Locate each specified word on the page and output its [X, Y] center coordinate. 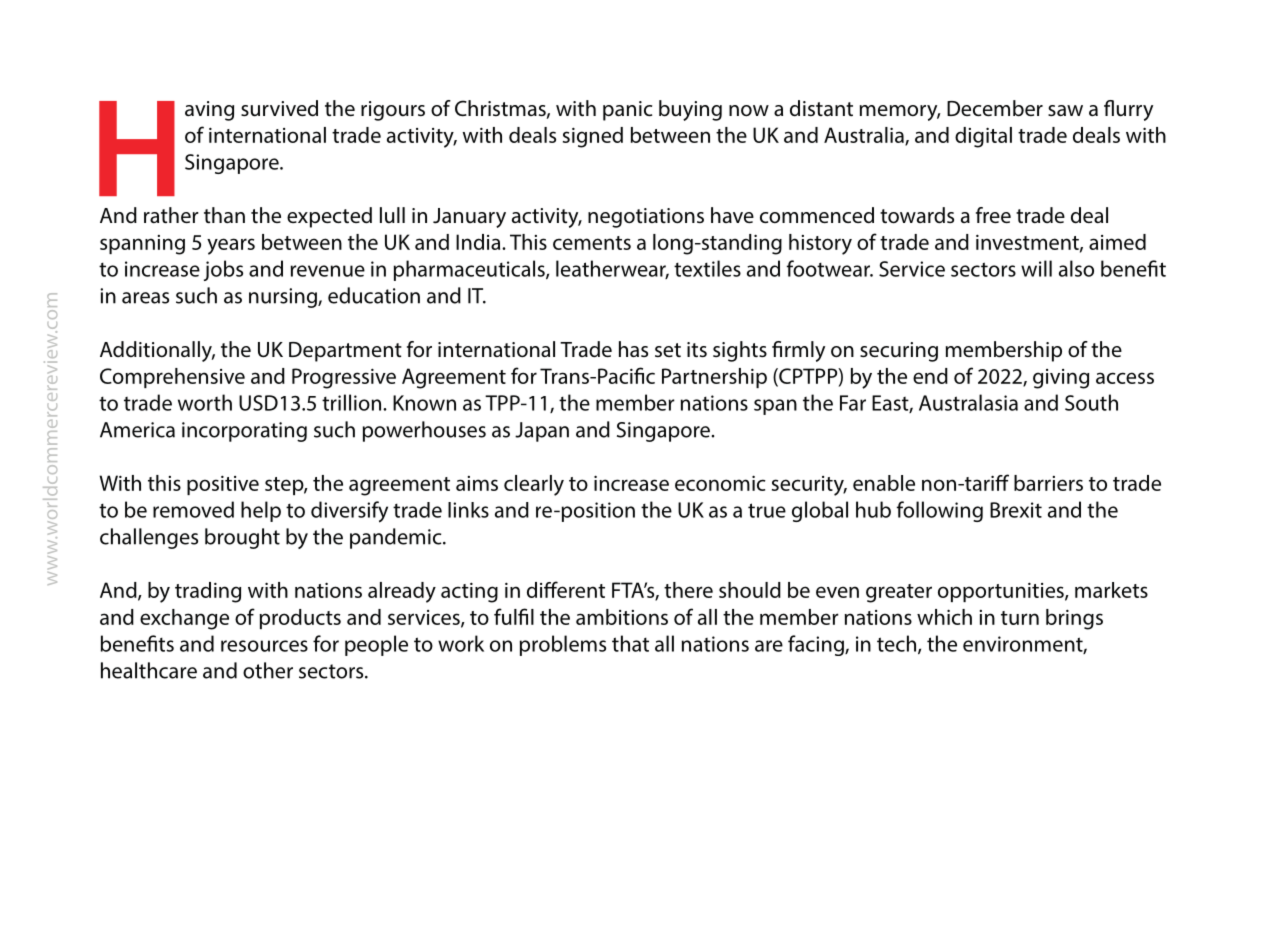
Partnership [714, 378]
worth [205, 402]
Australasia [968, 402]
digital [983, 137]
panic [627, 111]
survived [279, 108]
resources [264, 646]
